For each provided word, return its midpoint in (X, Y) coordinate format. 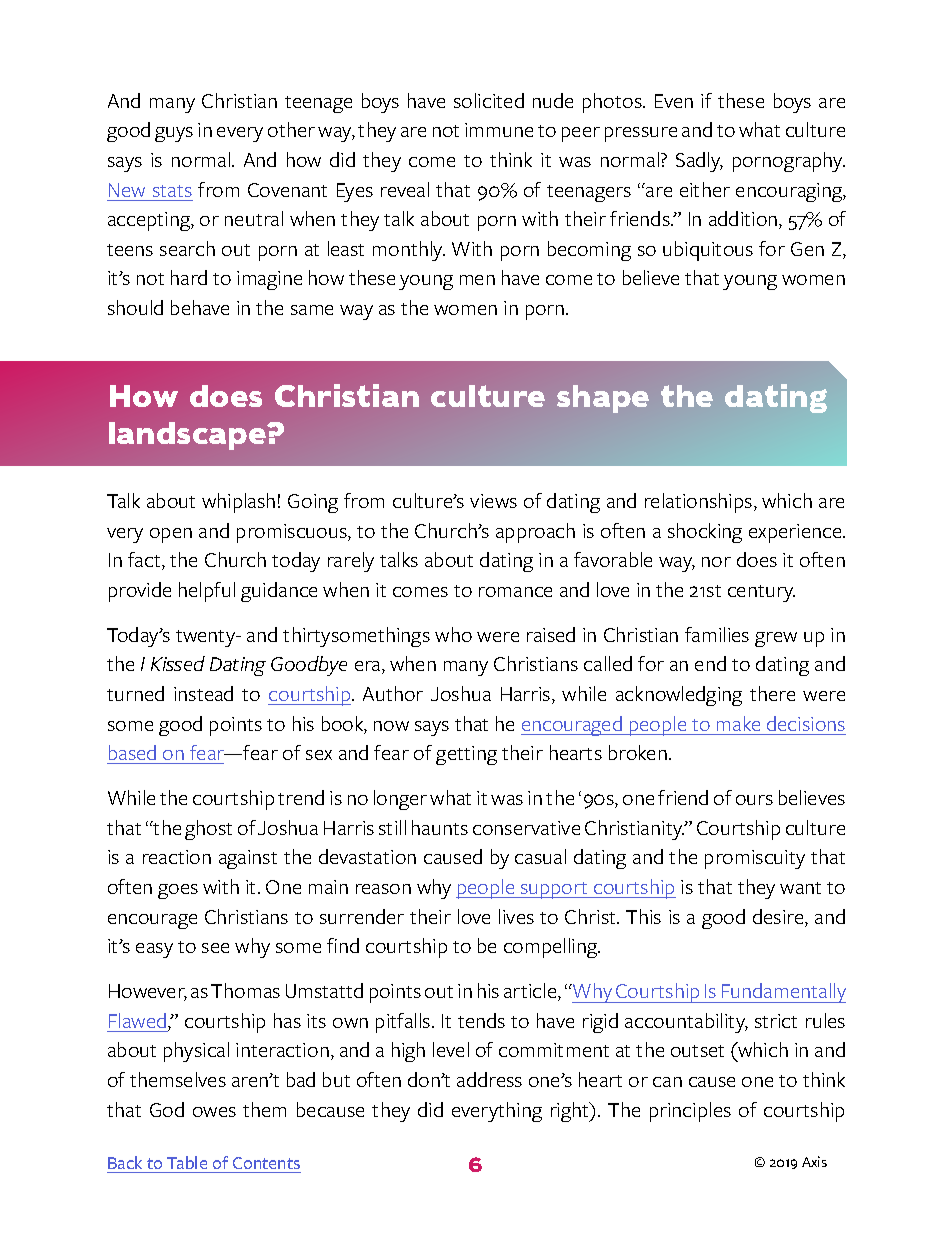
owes (214, 1112)
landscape (188, 436)
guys (174, 134)
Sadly (699, 162)
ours (754, 800)
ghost (208, 830)
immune (499, 130)
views (493, 501)
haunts (440, 827)
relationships (700, 503)
